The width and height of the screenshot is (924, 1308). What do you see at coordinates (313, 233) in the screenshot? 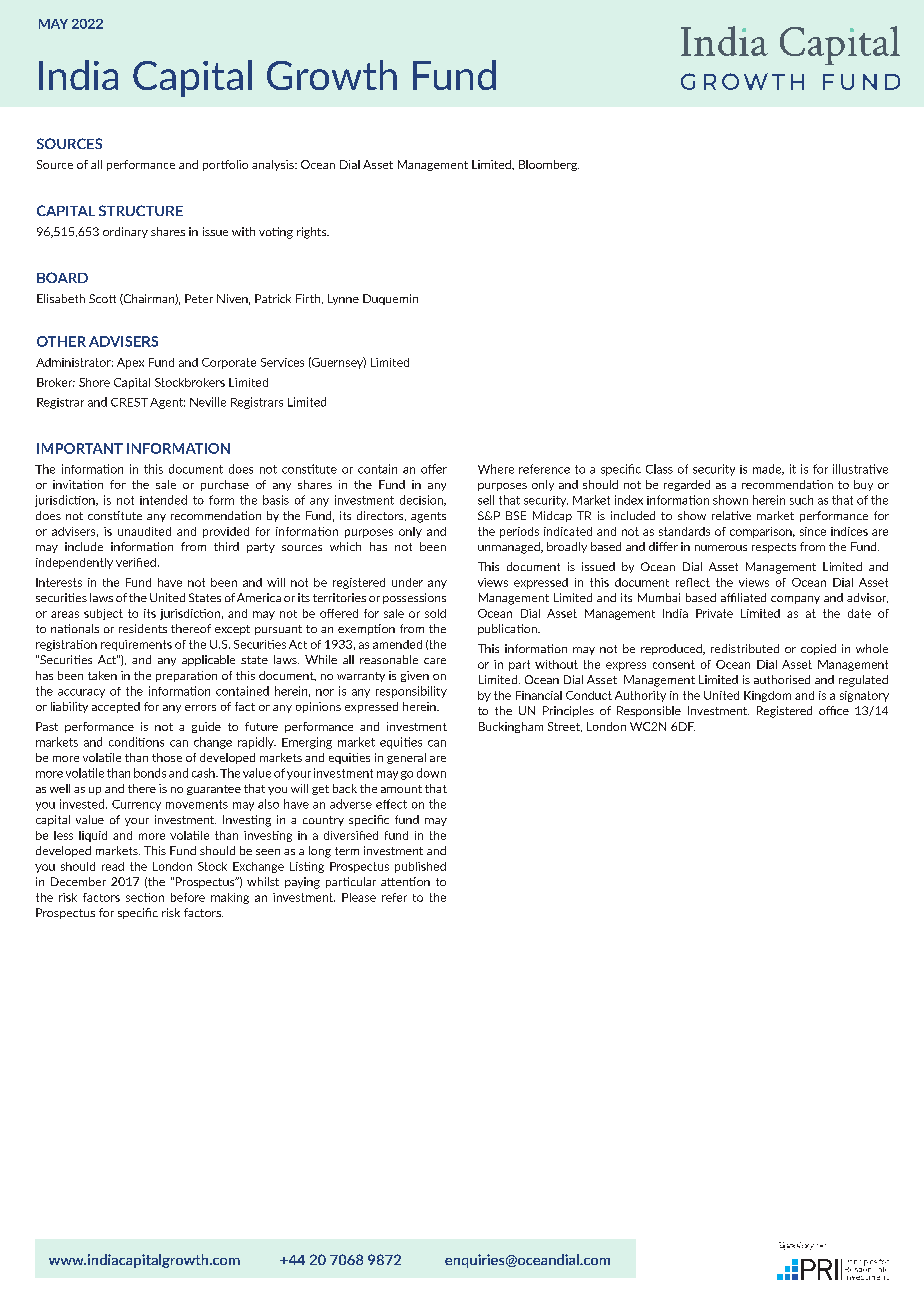
I see `rights` at bounding box center [313, 233].
